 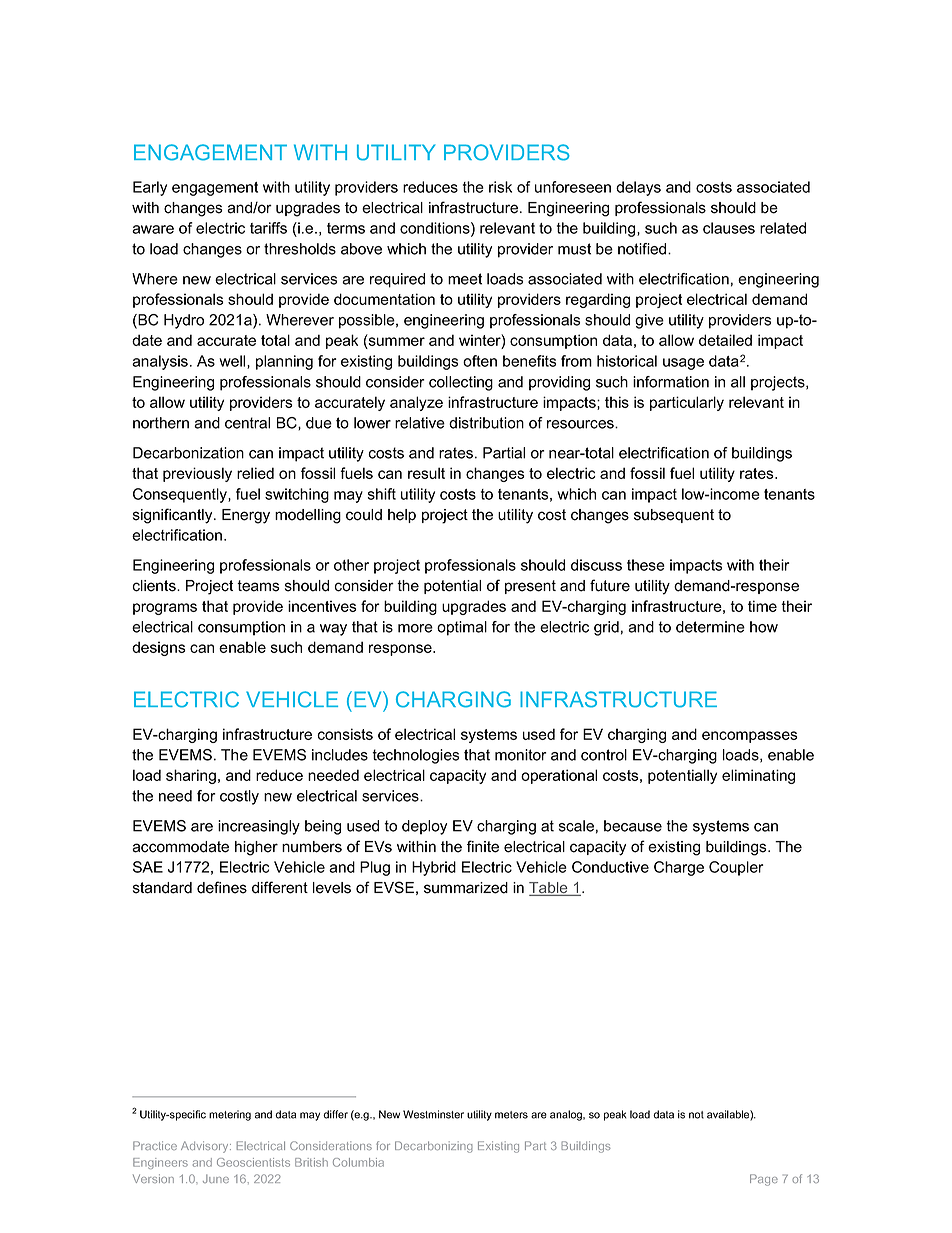 I want to click on tariffs, so click(x=268, y=228).
